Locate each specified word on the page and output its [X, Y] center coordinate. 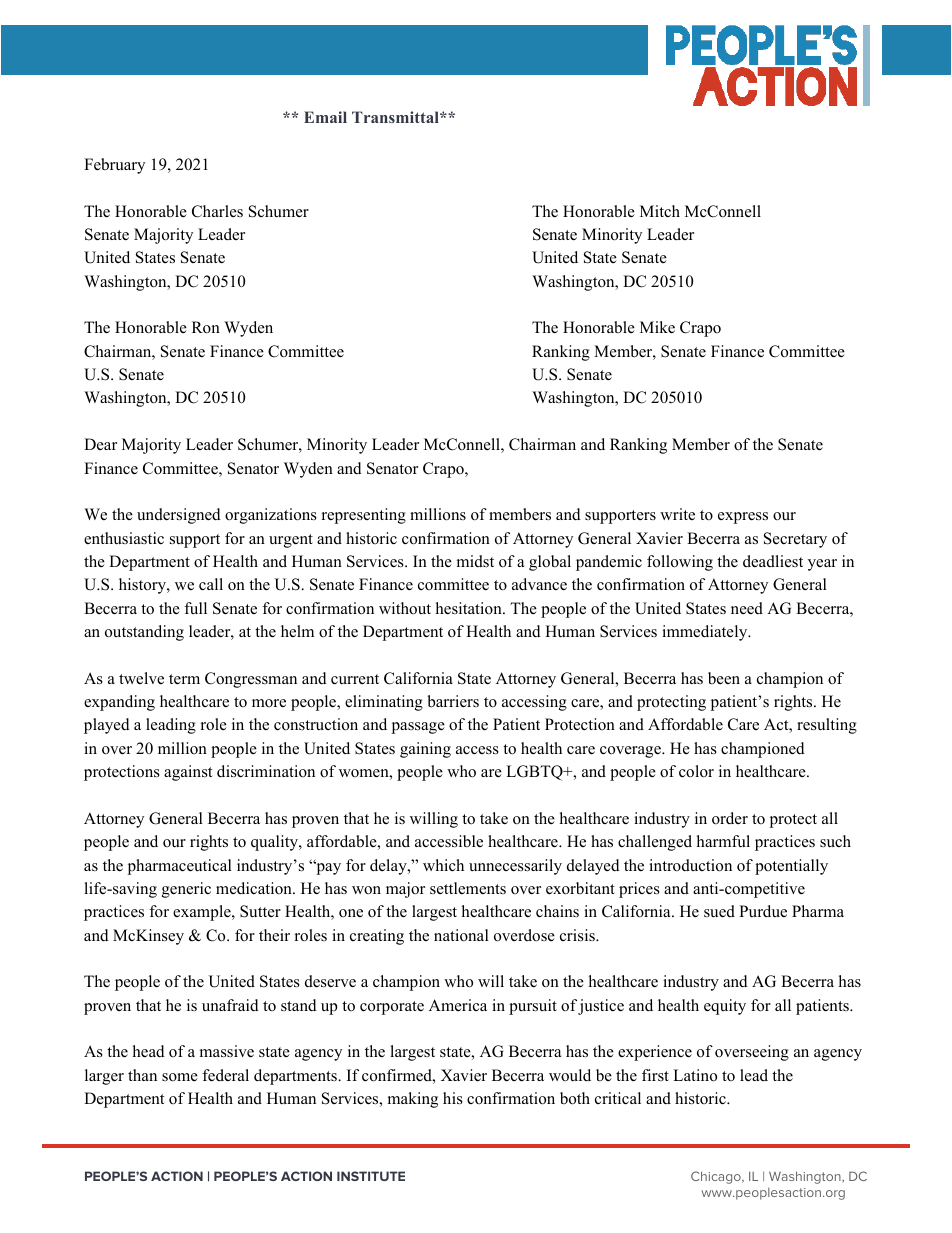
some [180, 1077]
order [730, 818]
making [413, 1100]
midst [475, 561]
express [743, 518]
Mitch [660, 211]
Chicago [717, 1177]
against [188, 773]
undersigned [179, 516]
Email [325, 117]
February [114, 166]
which [443, 865]
